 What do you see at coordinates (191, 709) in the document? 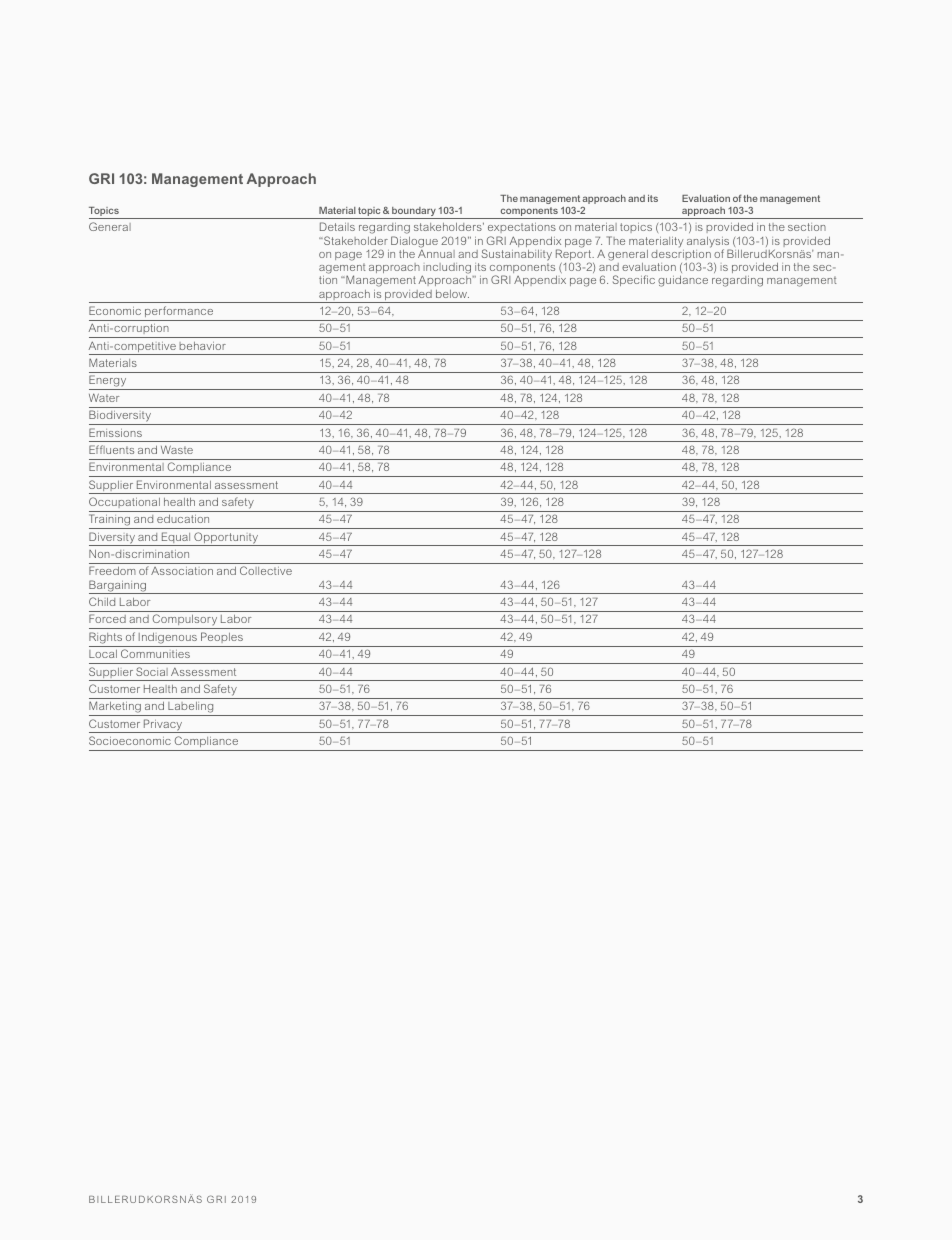
I see `Labeling` at bounding box center [191, 709].
